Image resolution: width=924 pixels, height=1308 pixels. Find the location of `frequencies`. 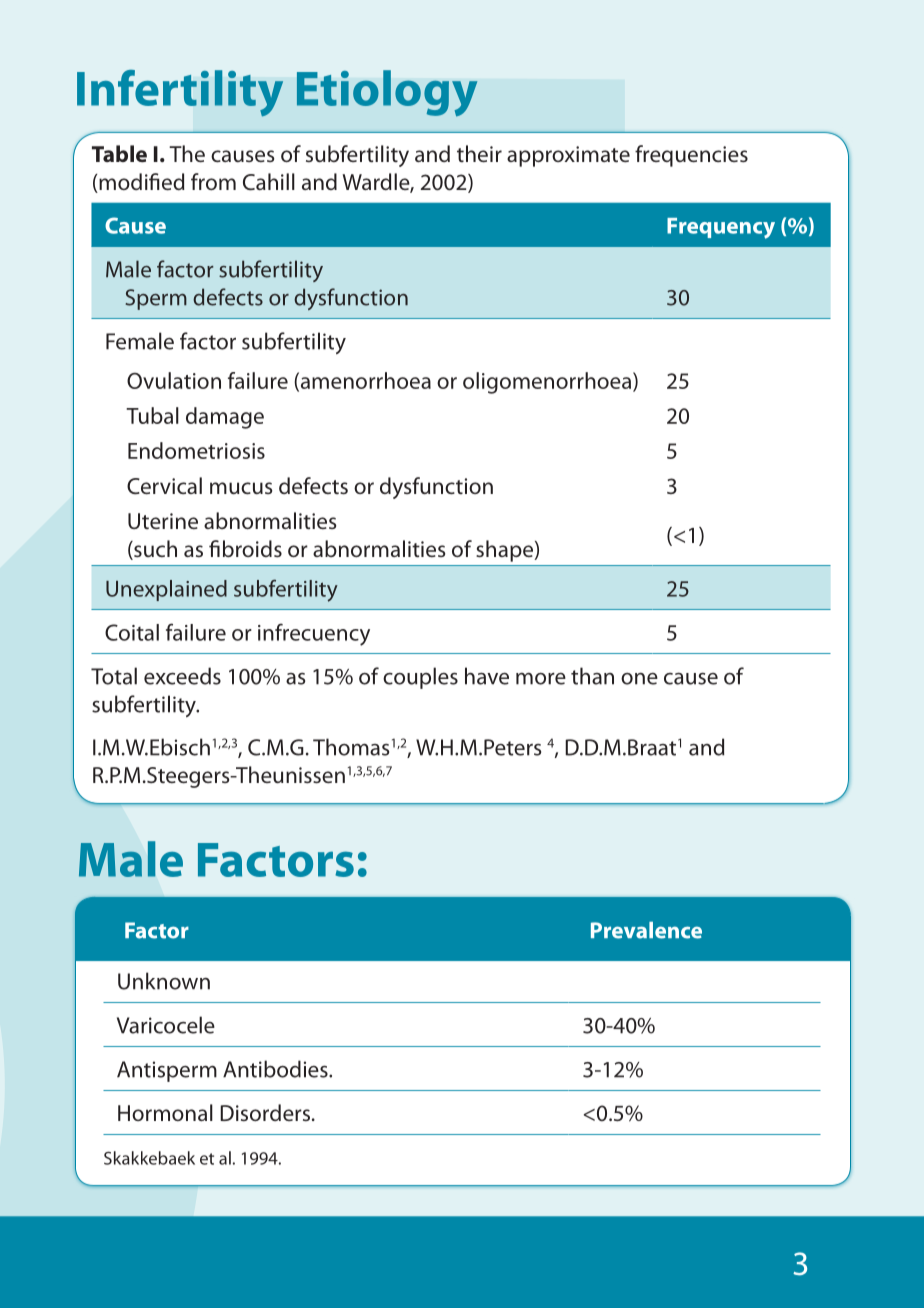

frequencies is located at coordinates (691, 156).
